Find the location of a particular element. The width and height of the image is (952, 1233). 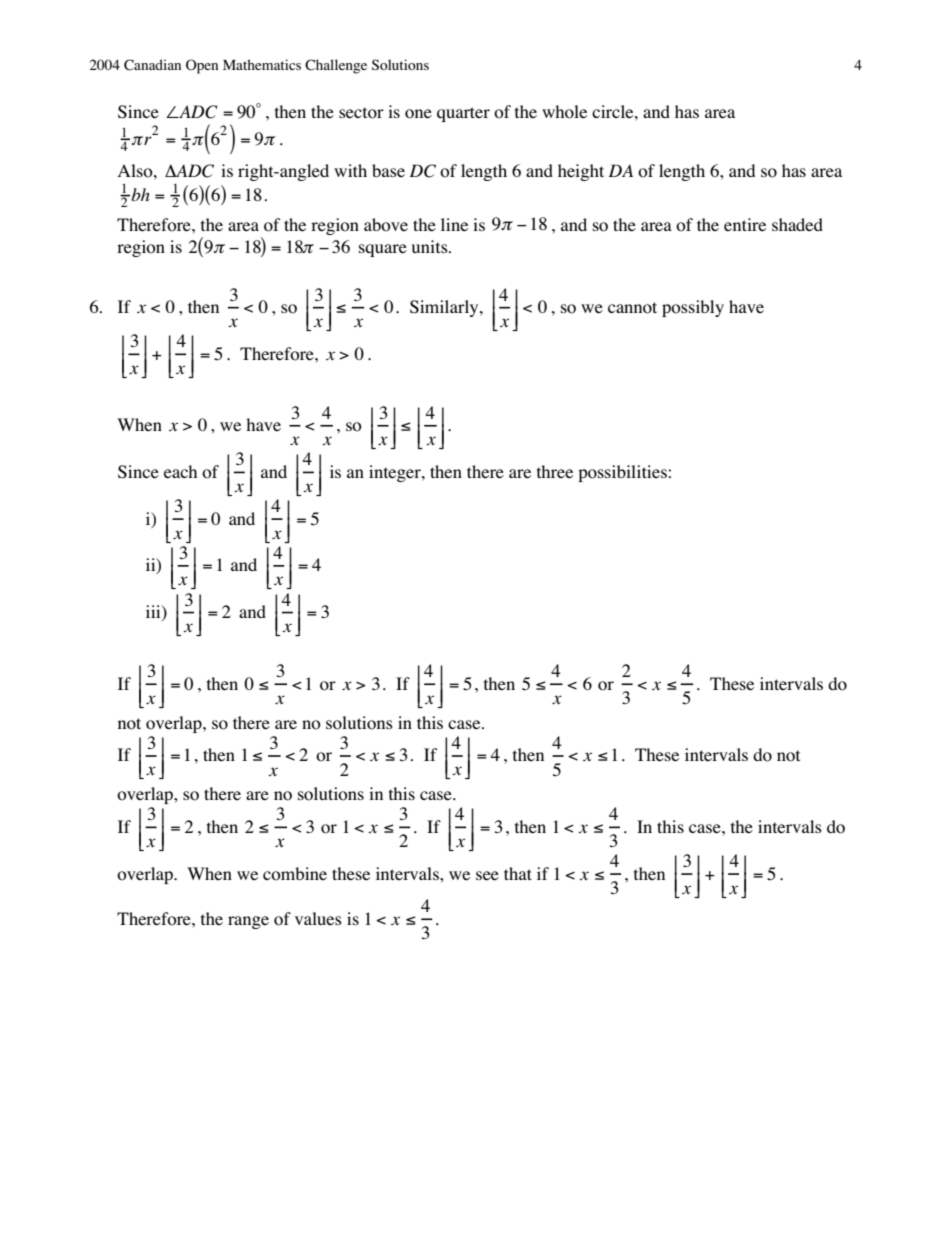

each is located at coordinates (180, 472).
